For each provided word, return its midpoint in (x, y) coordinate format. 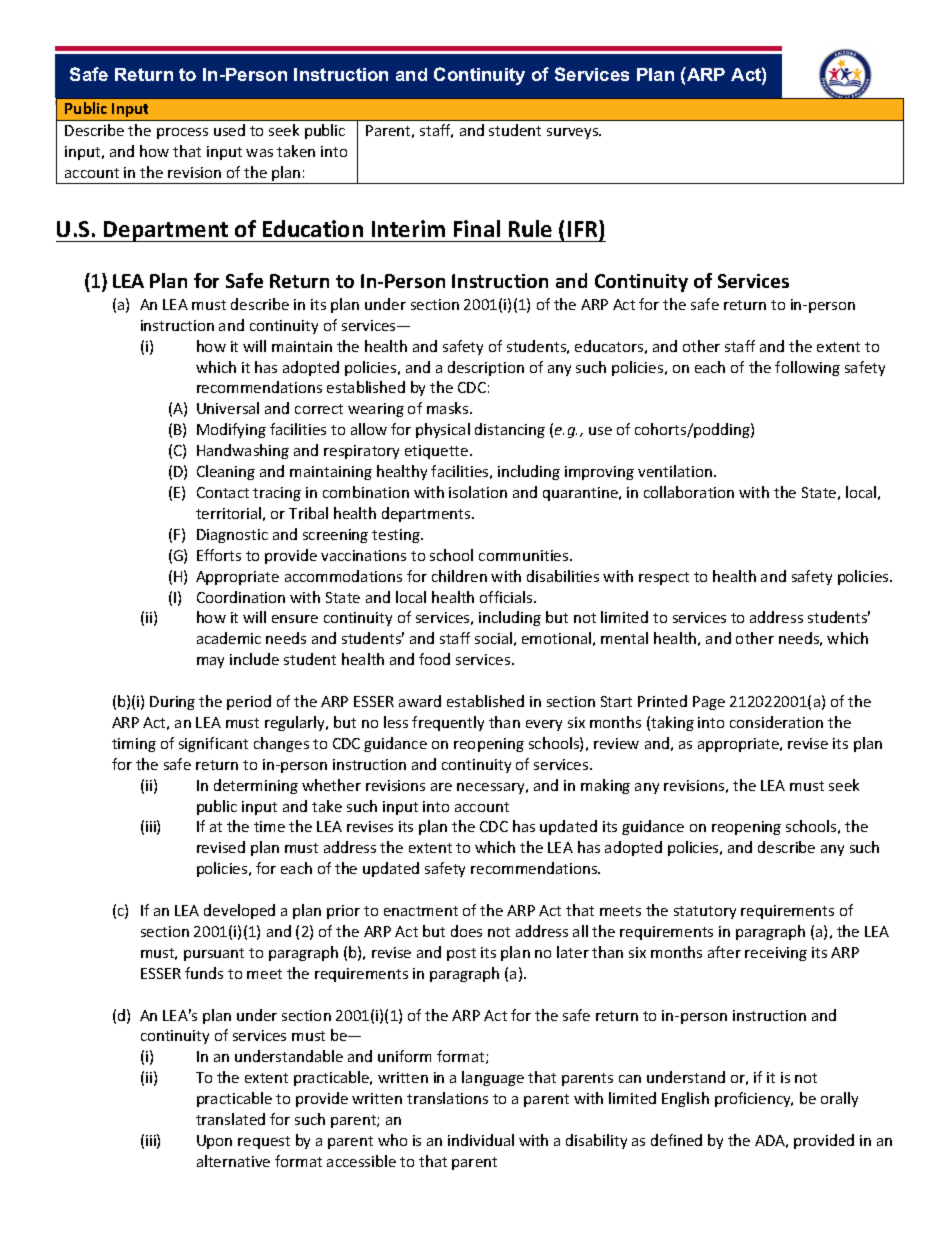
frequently (448, 723)
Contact (223, 492)
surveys (574, 133)
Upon (214, 1142)
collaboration (689, 492)
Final (477, 228)
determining (256, 786)
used (229, 130)
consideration (776, 722)
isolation (478, 492)
